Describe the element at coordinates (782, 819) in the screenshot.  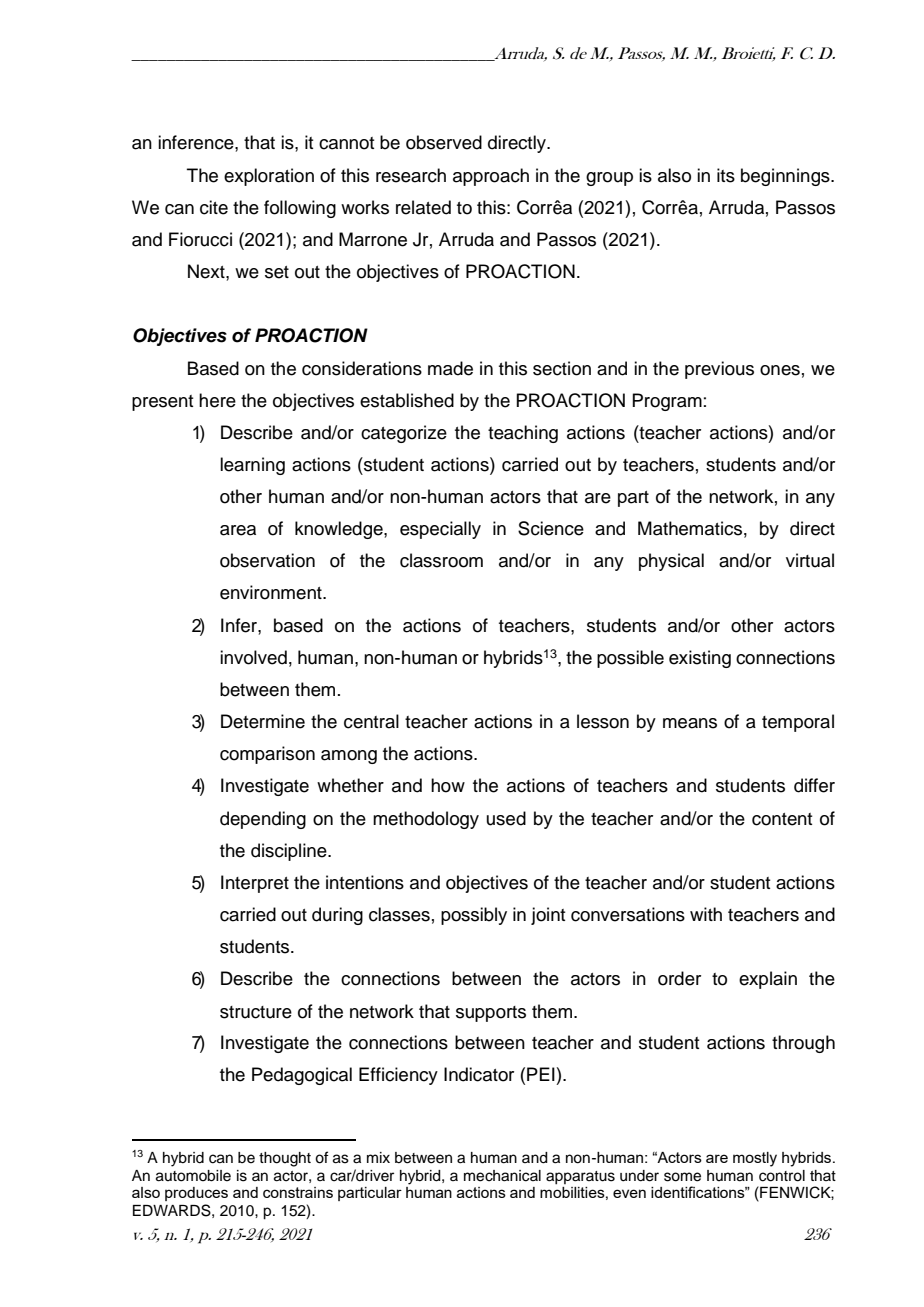
I see `content` at that location.
